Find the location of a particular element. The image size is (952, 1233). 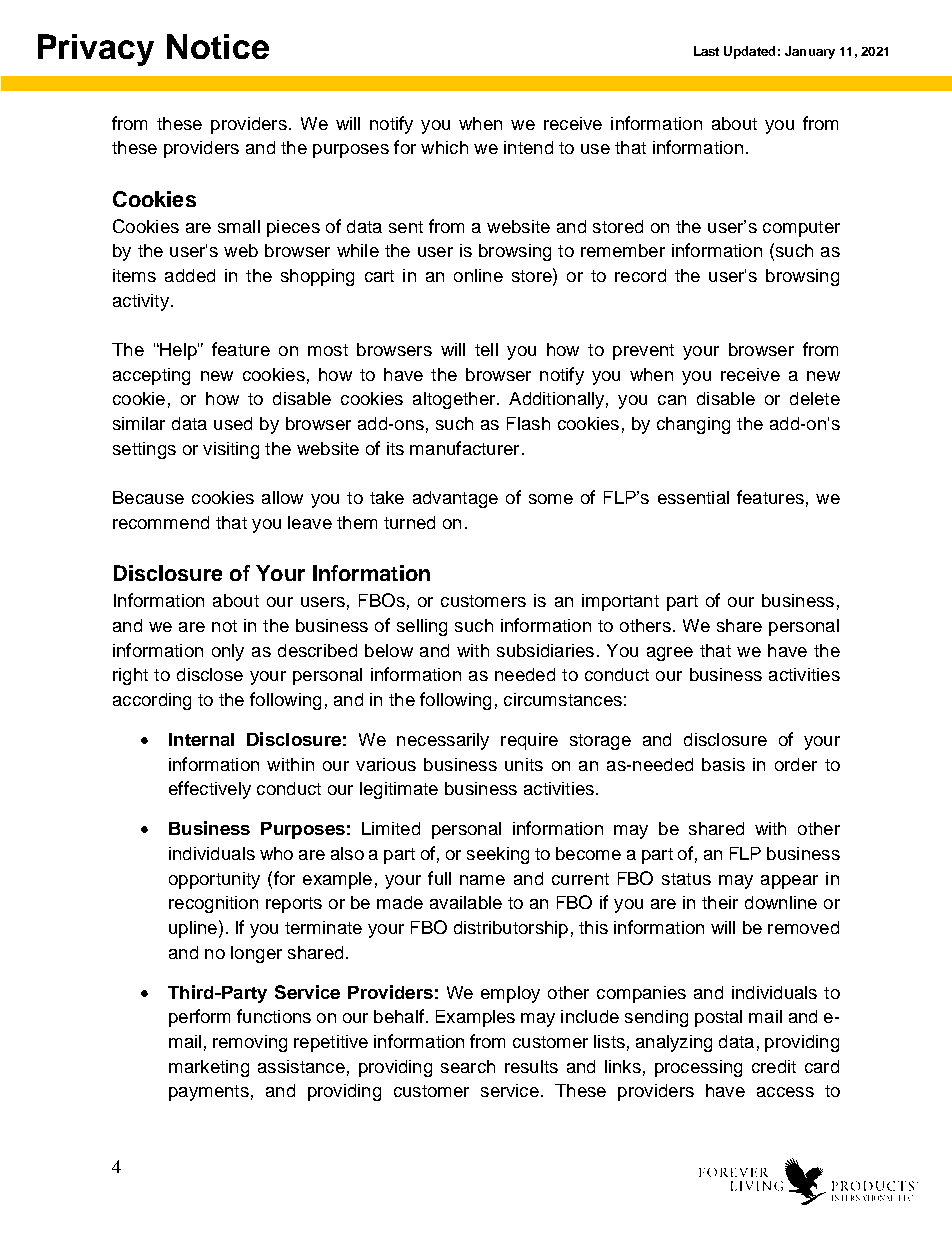

turned is located at coordinates (409, 522).
